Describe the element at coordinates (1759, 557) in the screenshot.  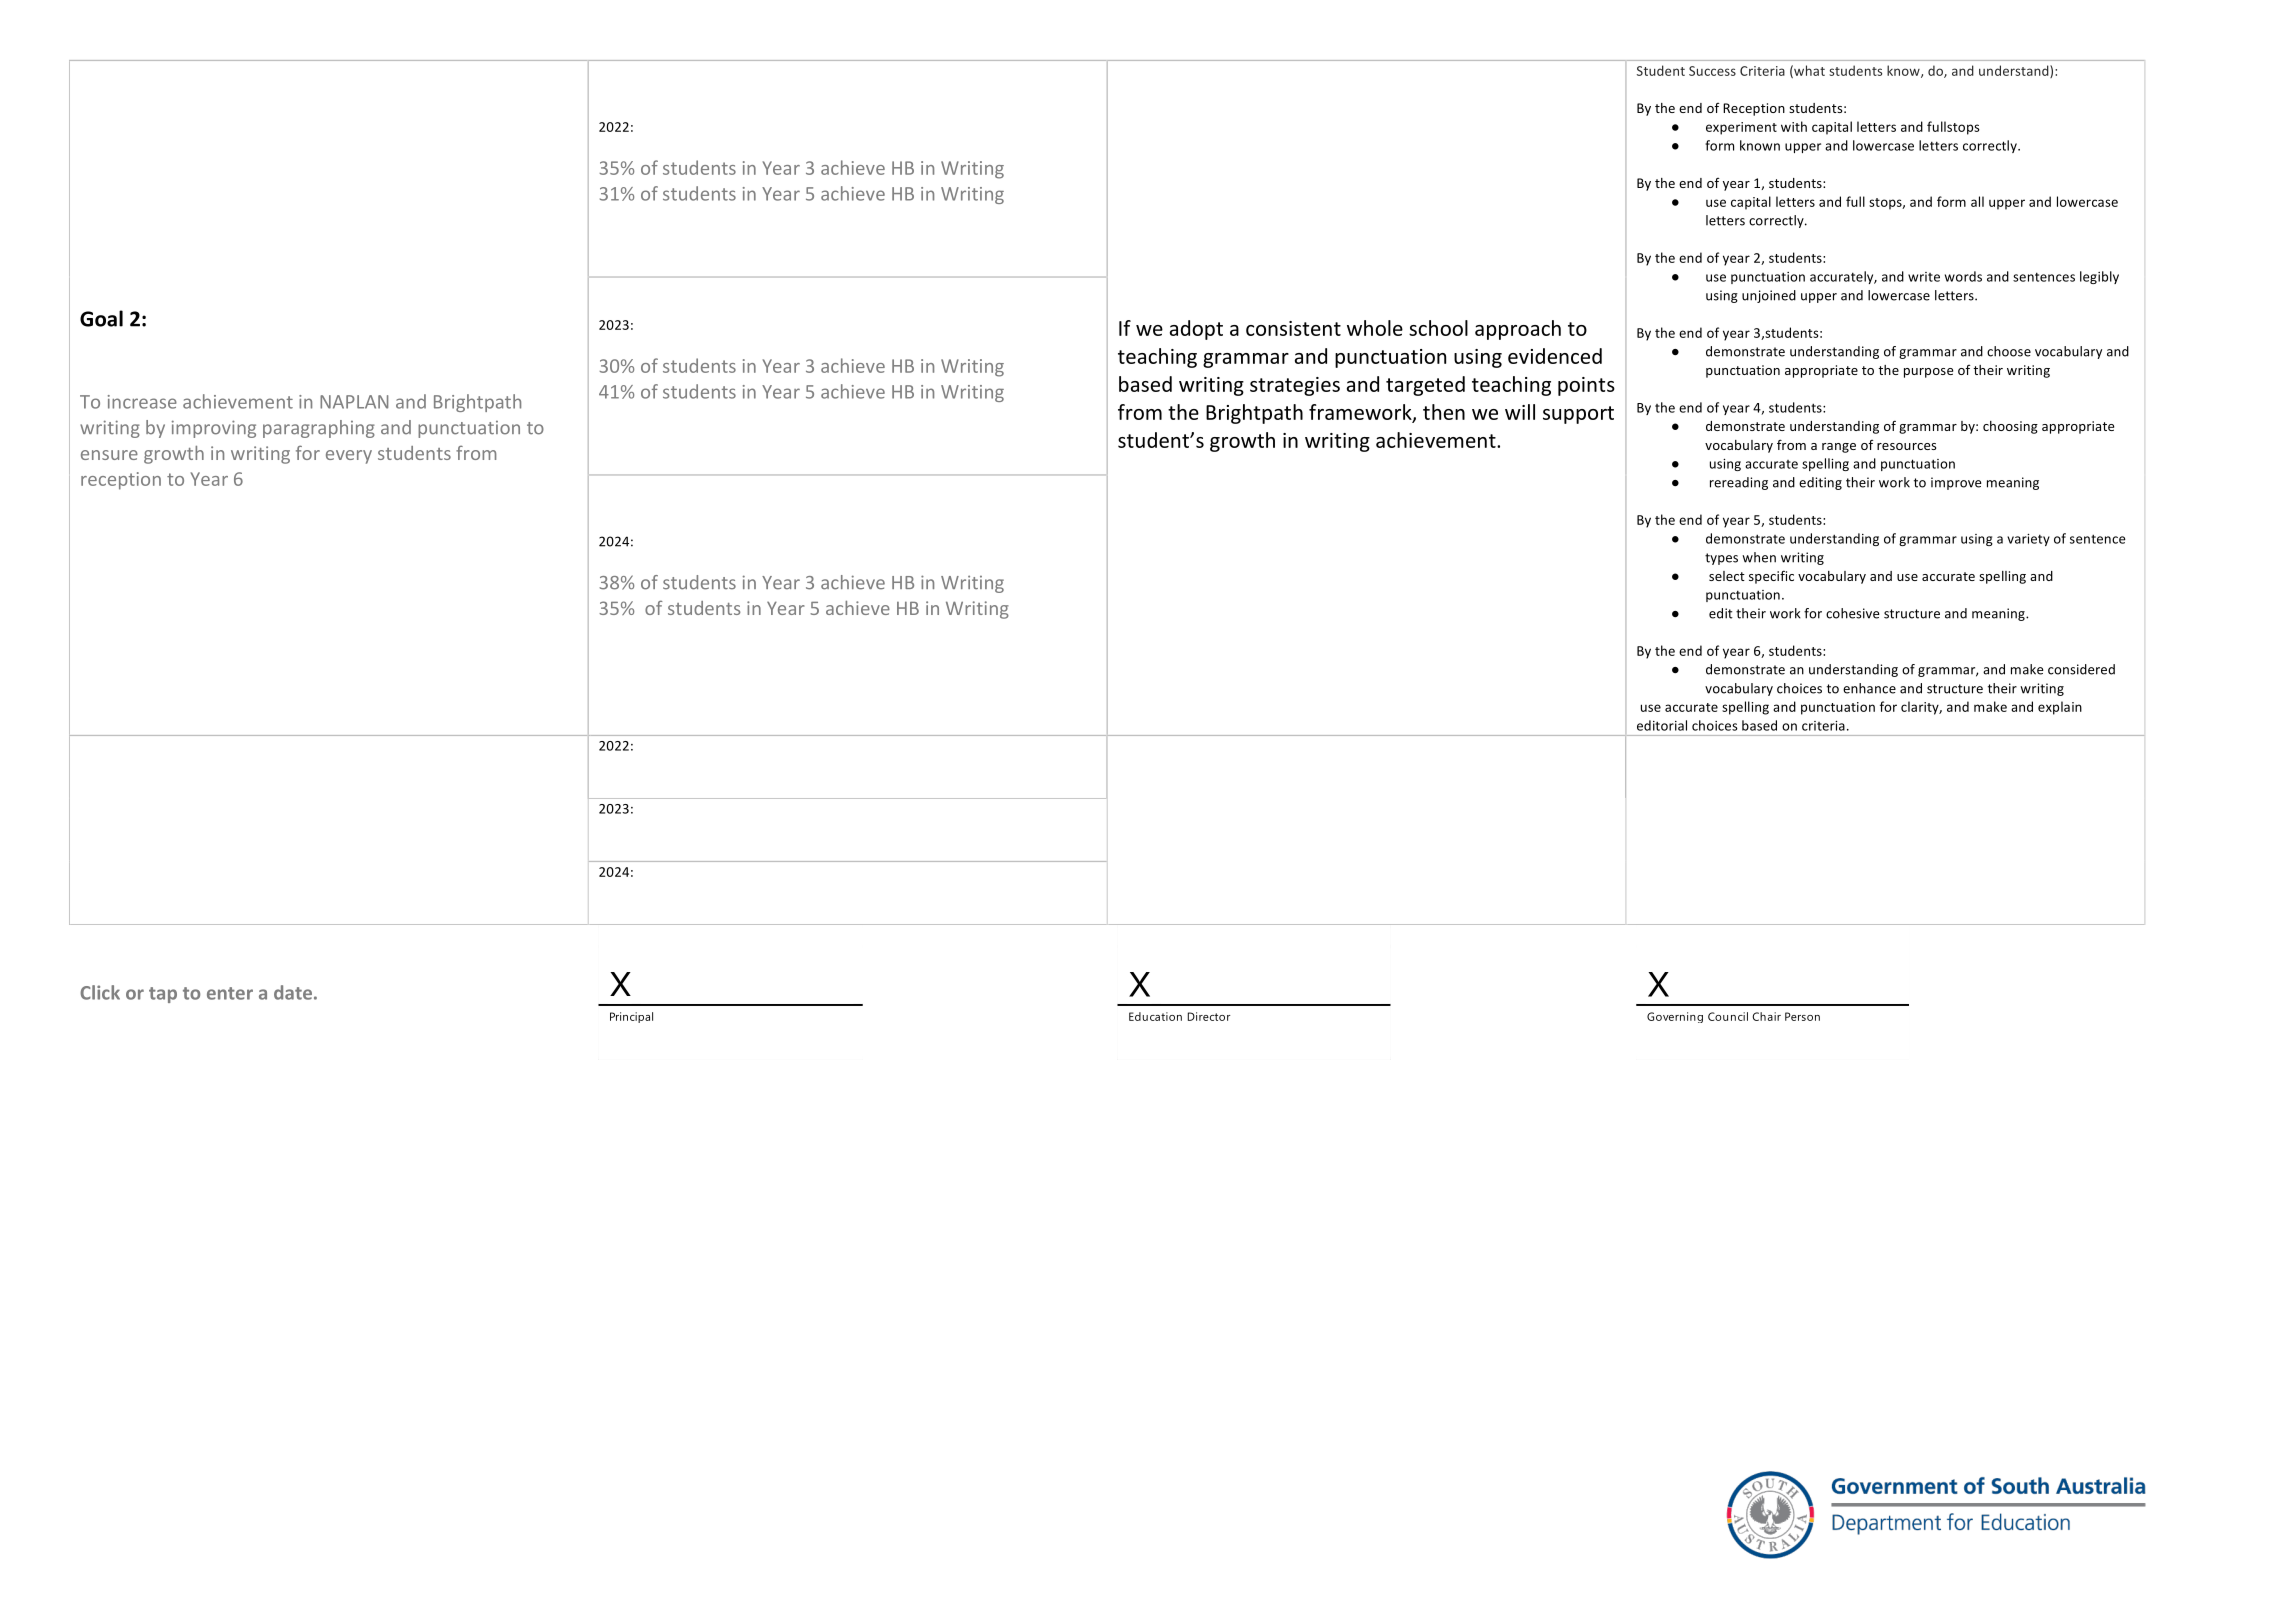
I see `when` at that location.
